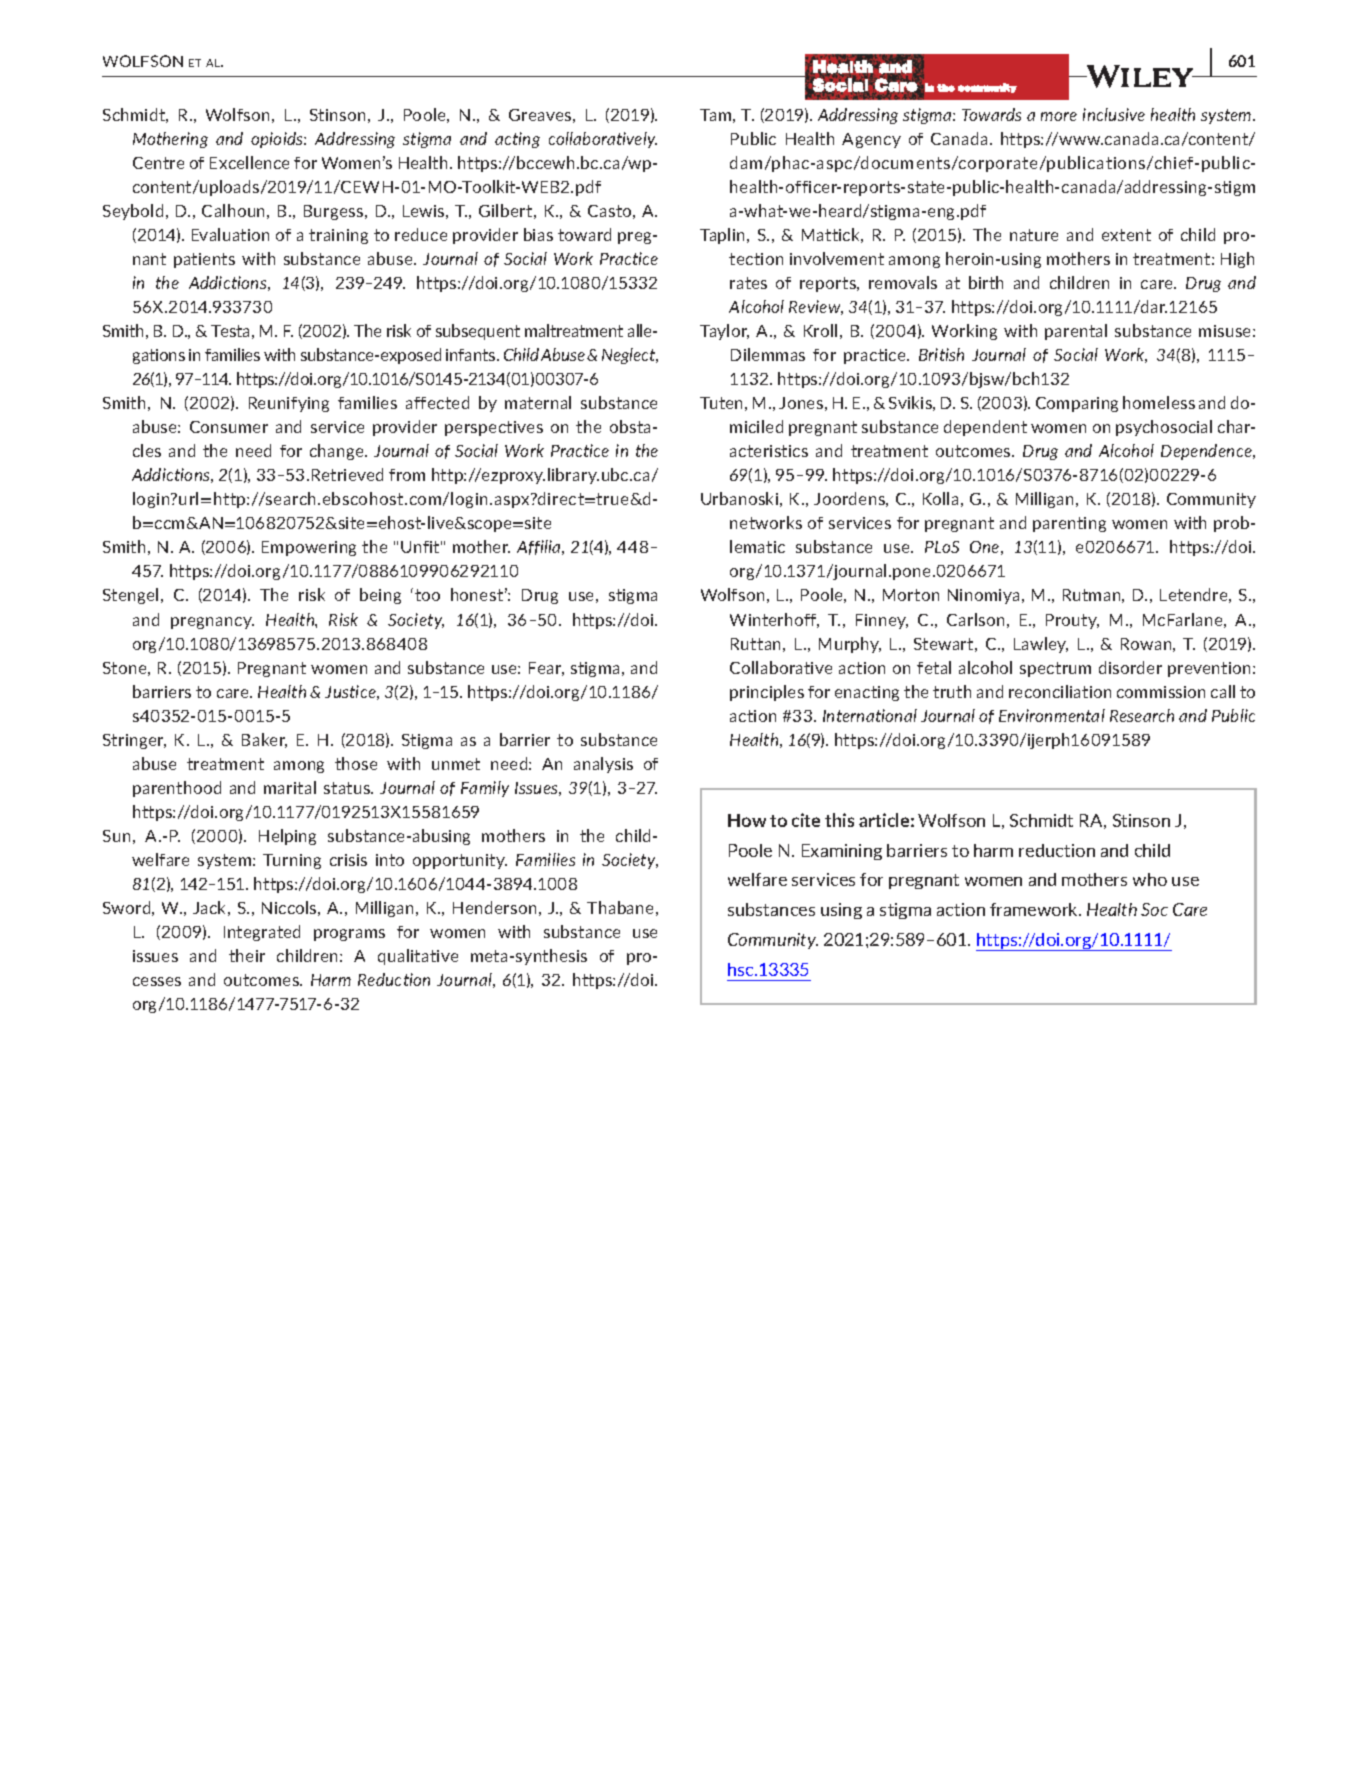 The image size is (1363, 1791). What do you see at coordinates (249, 162) in the image?
I see `Excellence` at bounding box center [249, 162].
